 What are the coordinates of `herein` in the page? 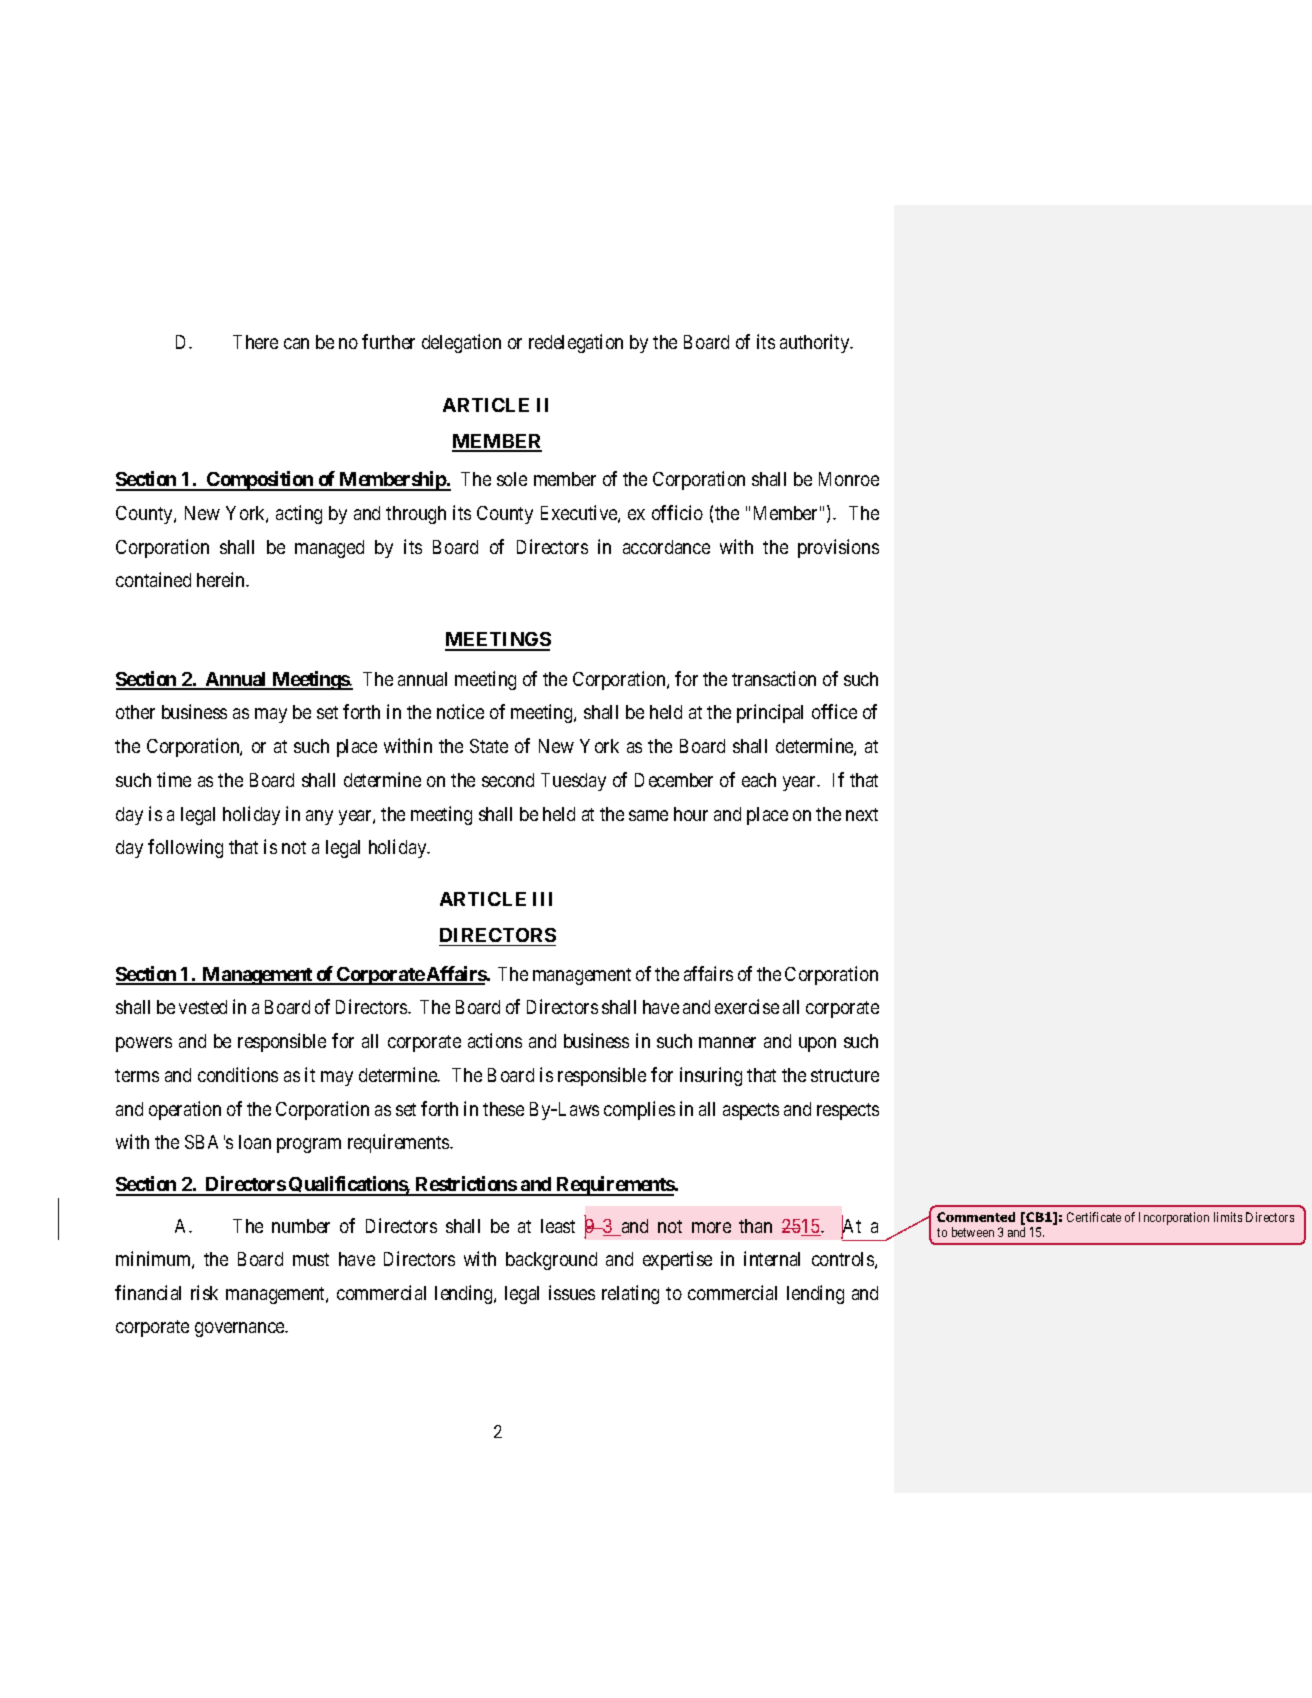 It's located at (222, 579).
